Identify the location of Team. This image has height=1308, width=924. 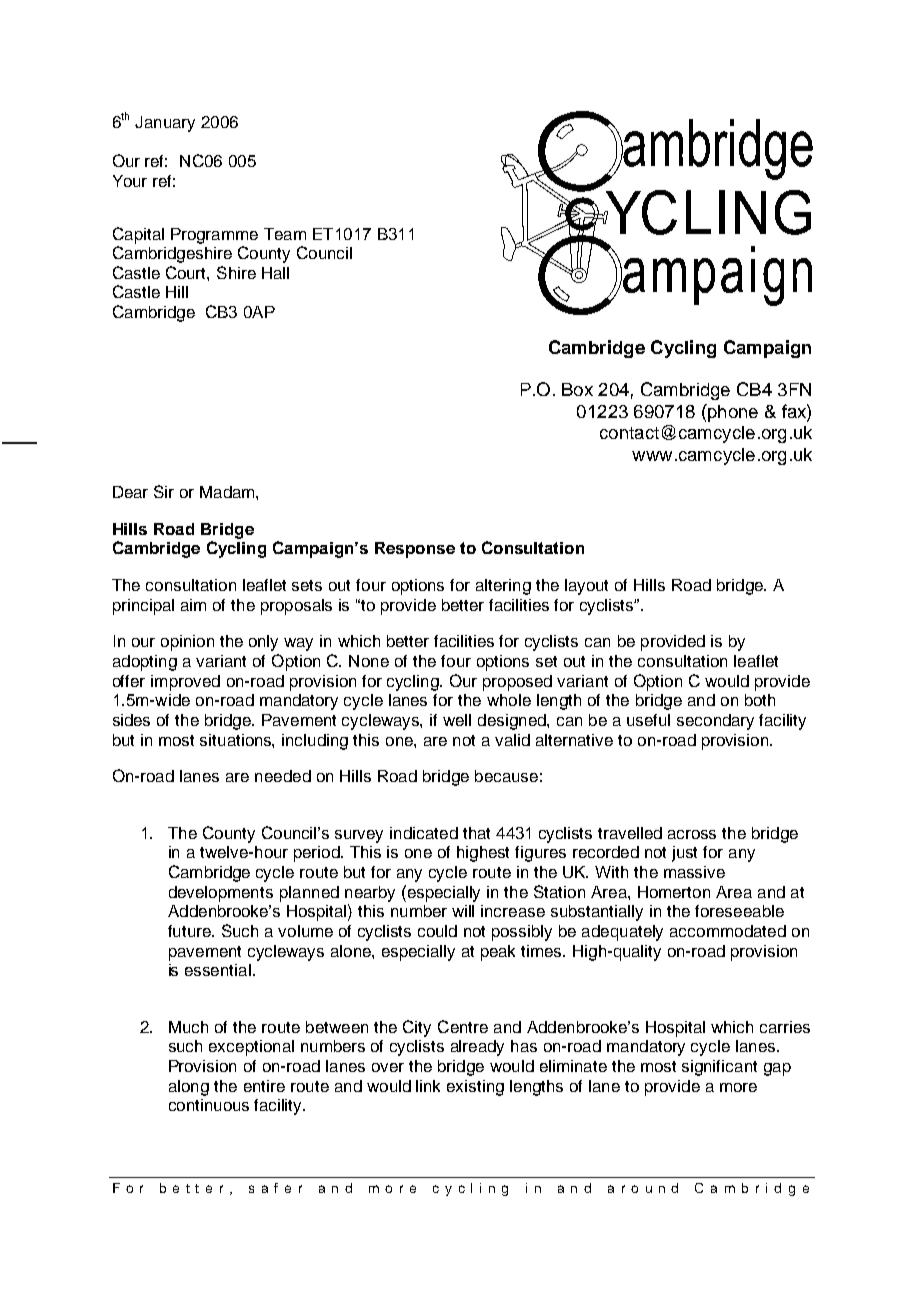
(285, 234).
